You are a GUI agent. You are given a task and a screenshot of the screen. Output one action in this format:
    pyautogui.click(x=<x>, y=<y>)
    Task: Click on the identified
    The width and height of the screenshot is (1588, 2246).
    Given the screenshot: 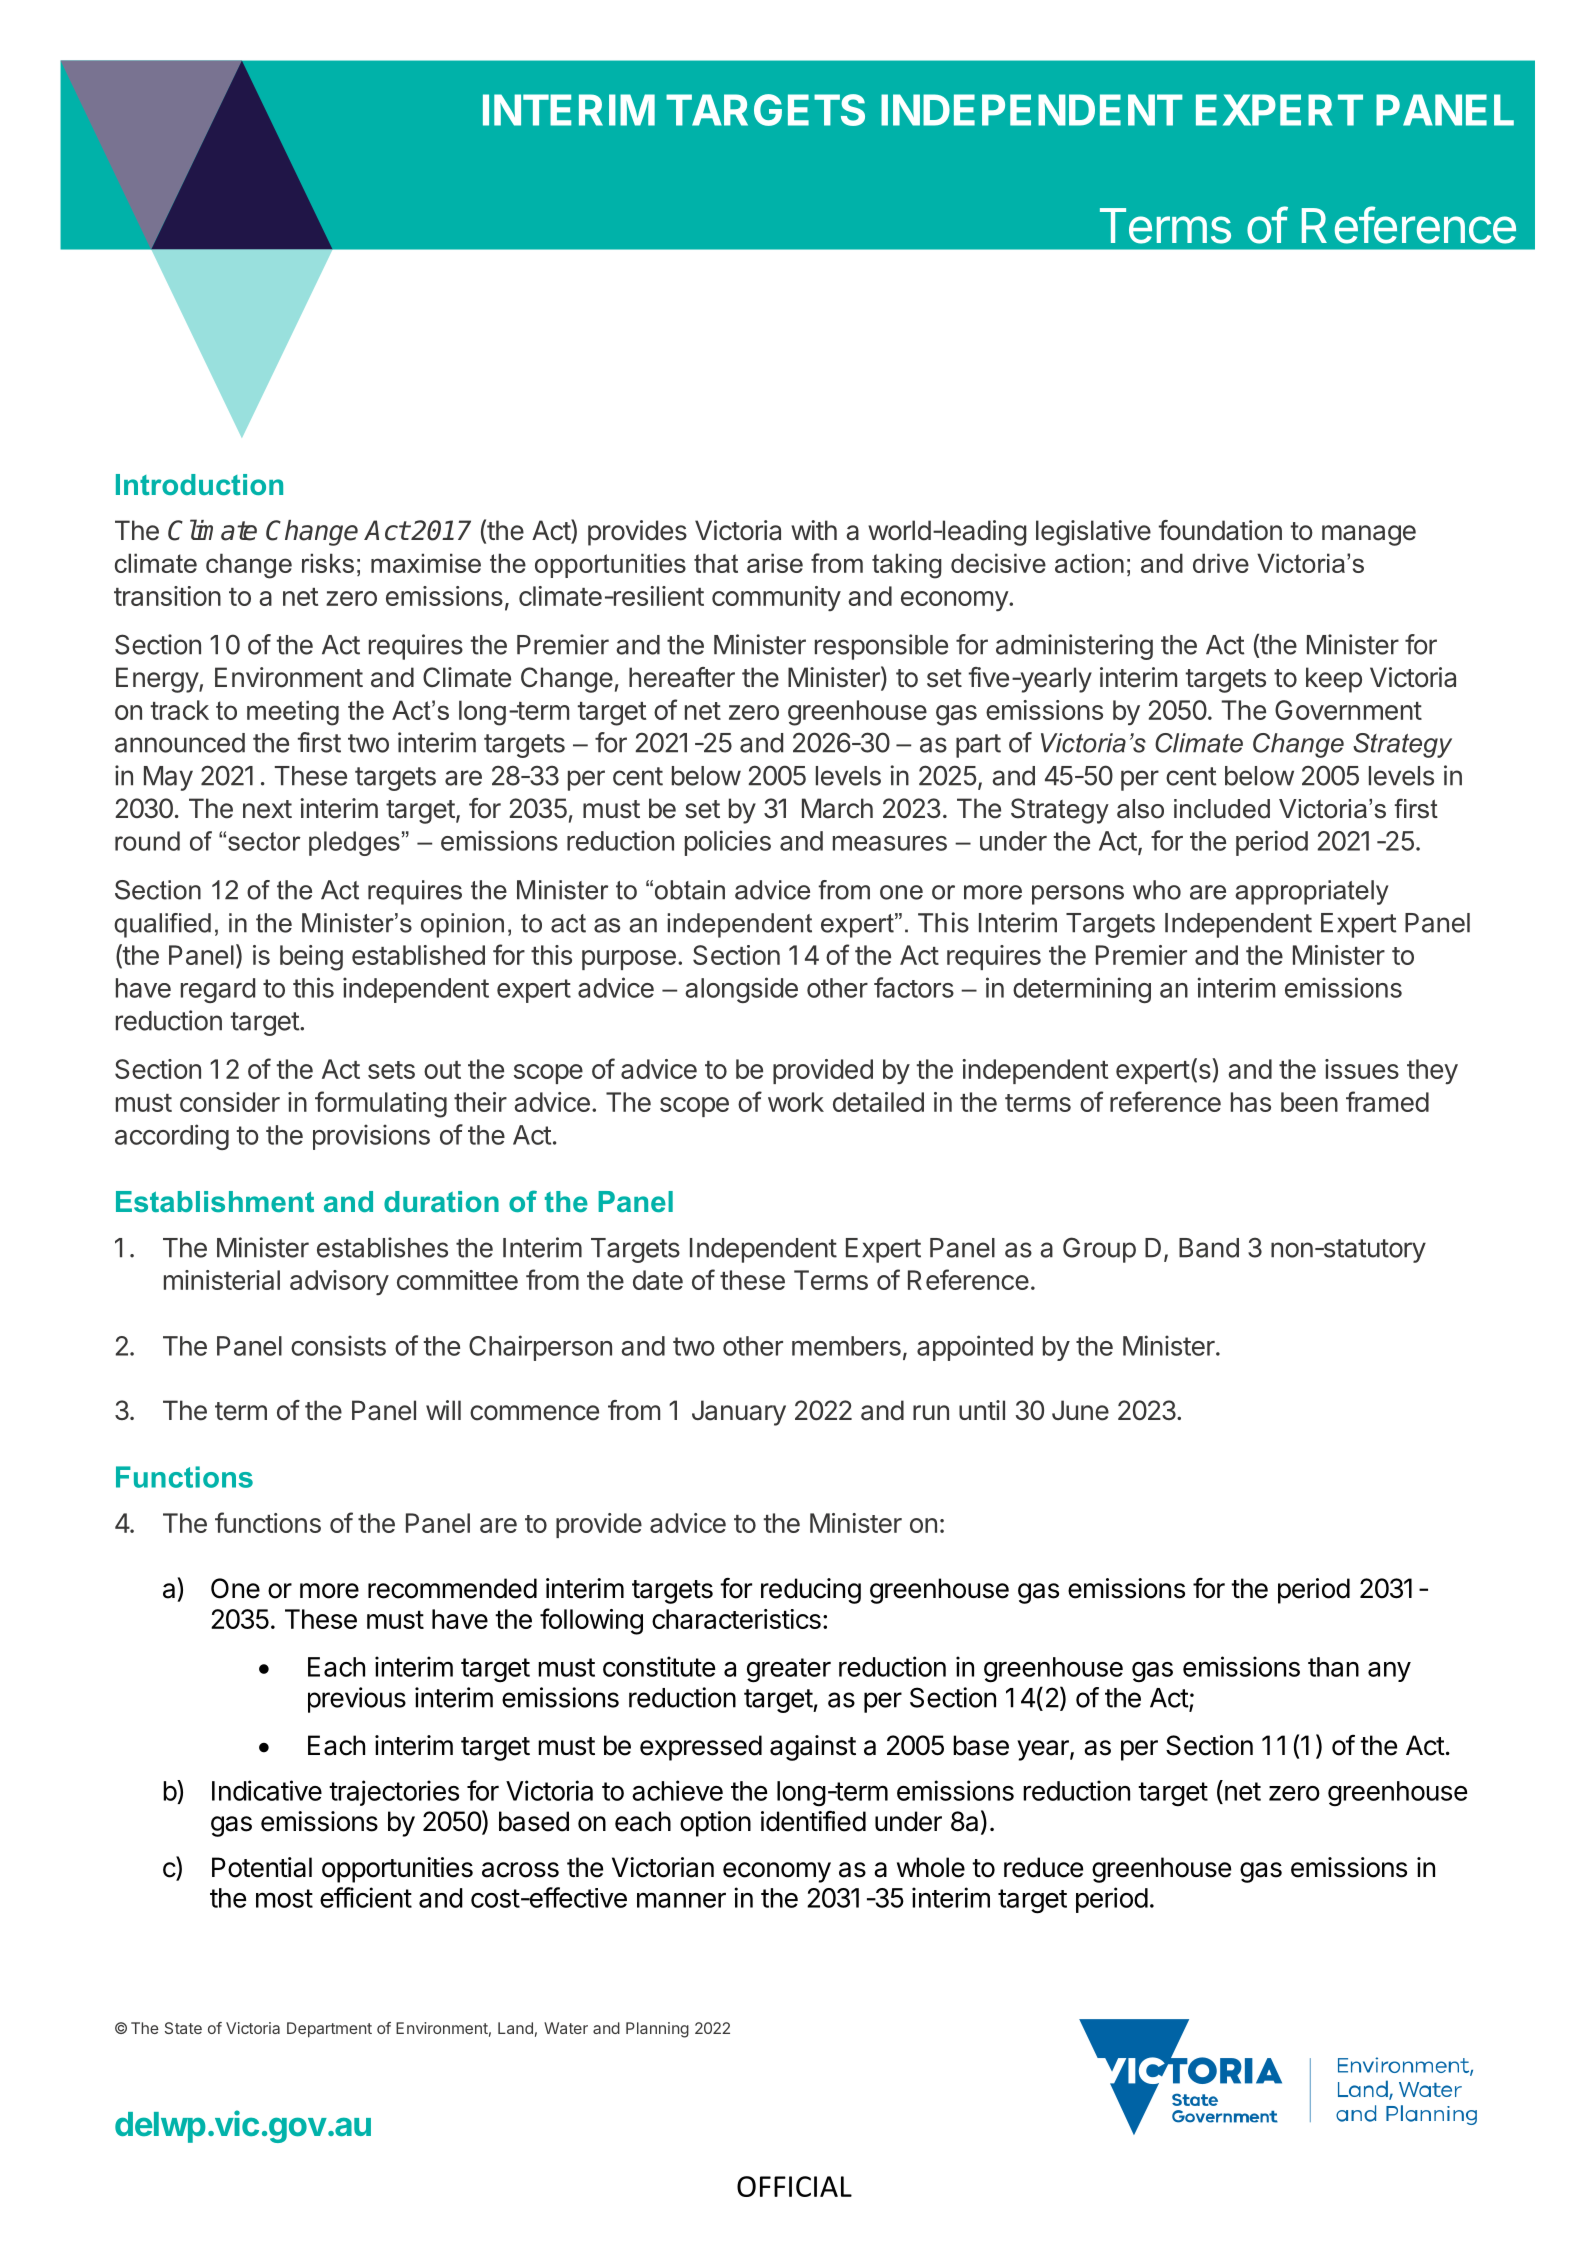 What is the action you would take?
    pyautogui.click(x=813, y=1821)
